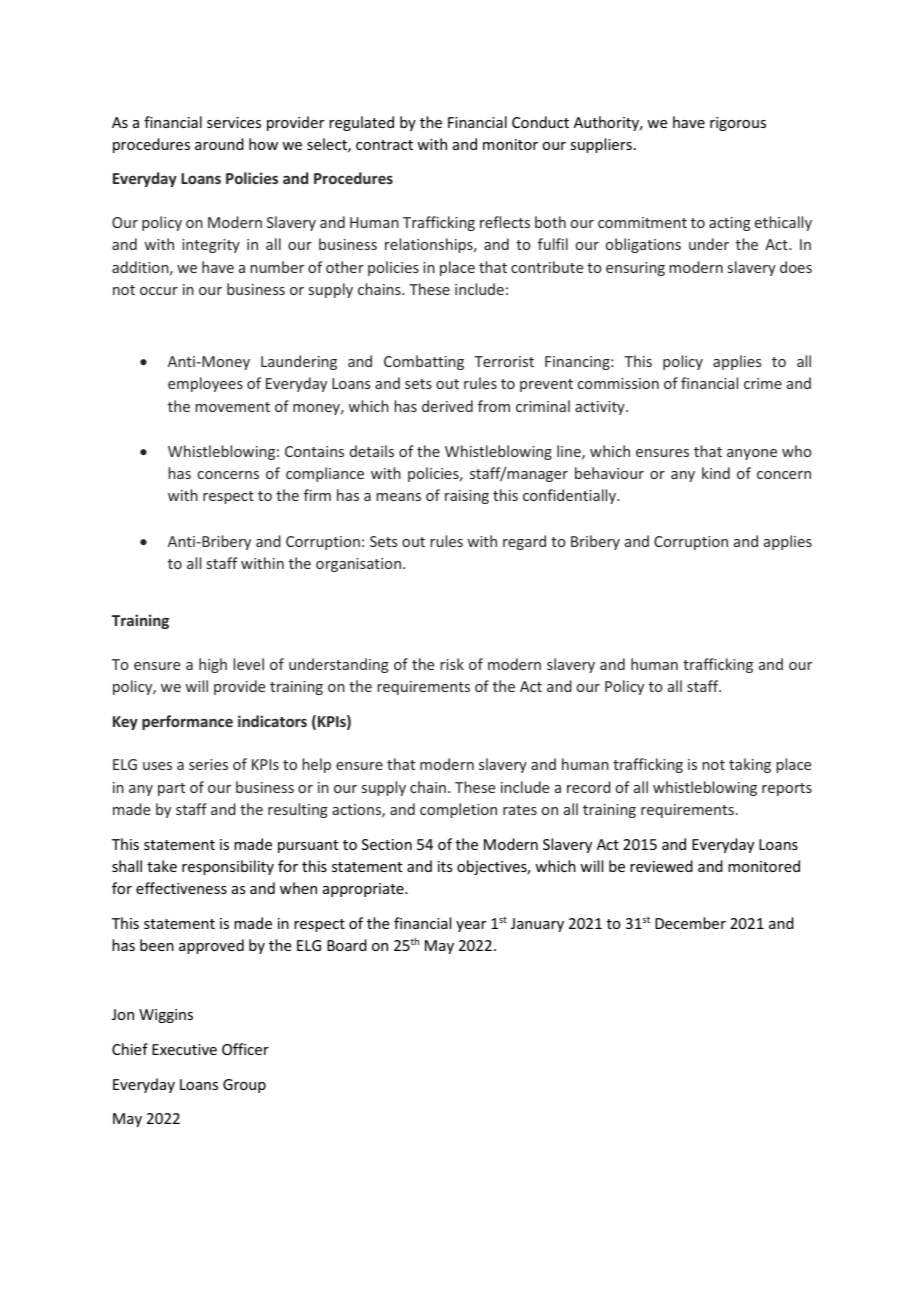 This screenshot has height=1308, width=924. What do you see at coordinates (232, 407) in the screenshot?
I see `movement` at bounding box center [232, 407].
